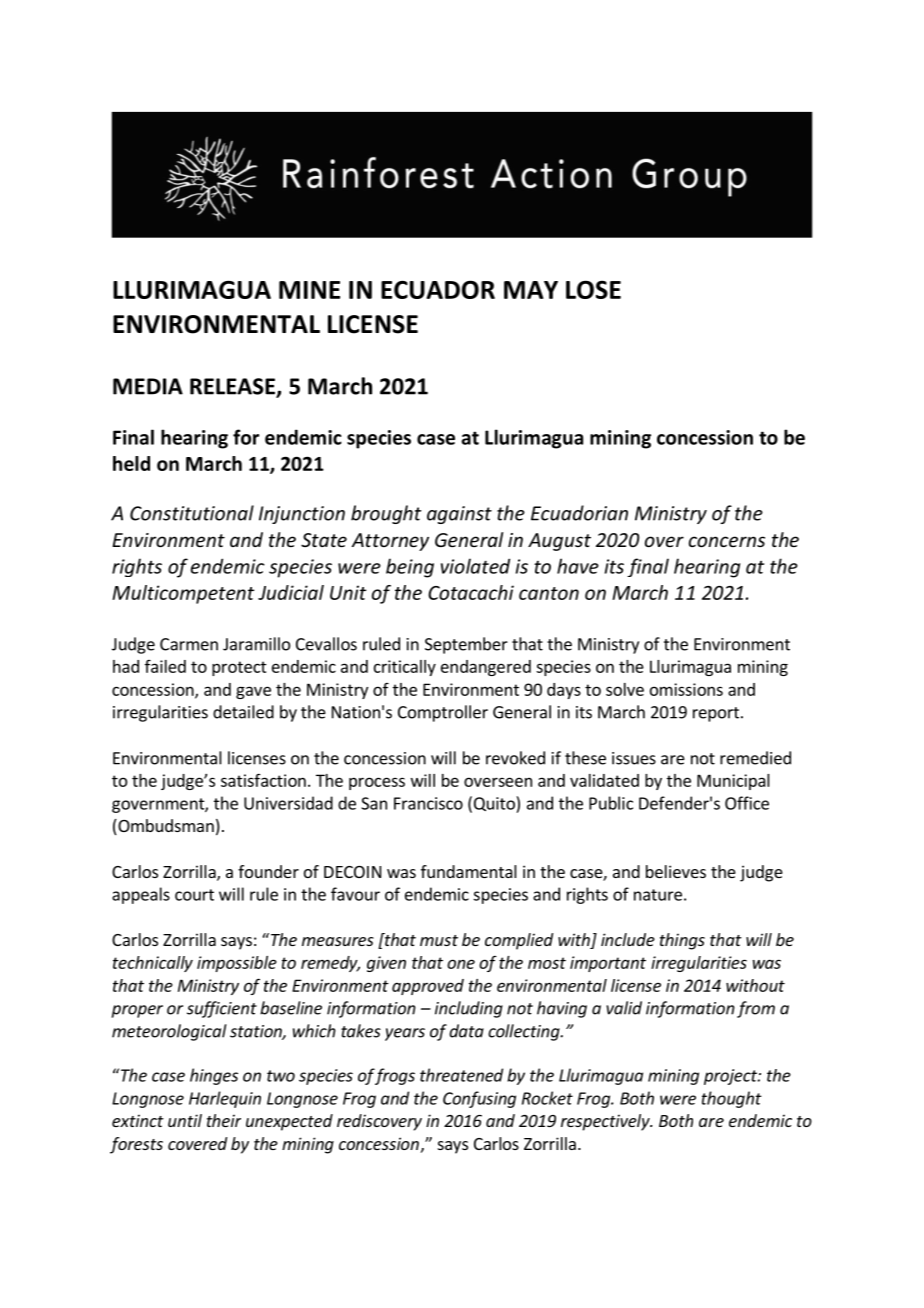 The width and height of the image is (924, 1308). What do you see at coordinates (593, 289) in the image?
I see `LOSE` at bounding box center [593, 289].
